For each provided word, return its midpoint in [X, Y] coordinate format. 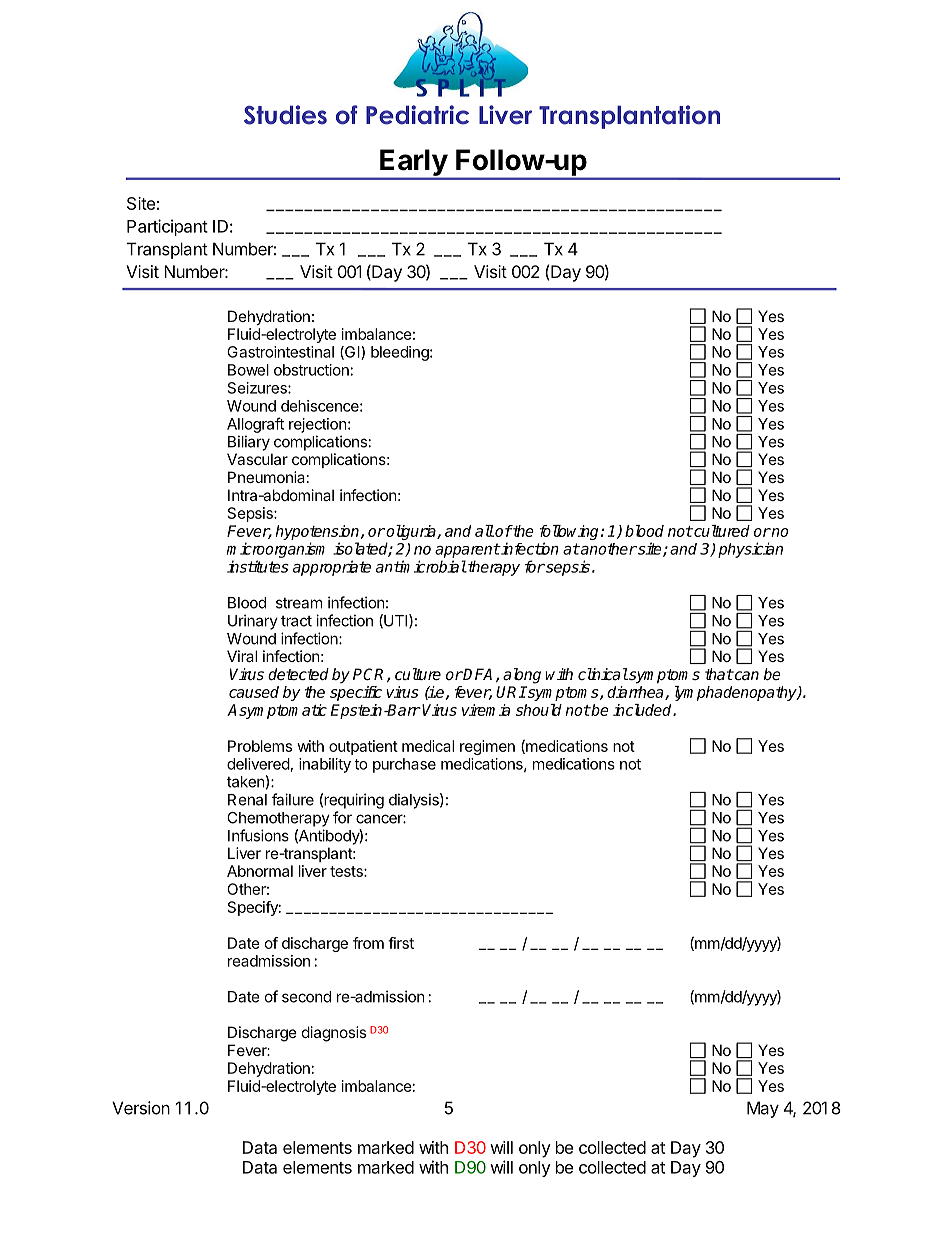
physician [750, 550]
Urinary [253, 622]
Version [141, 1108]
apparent [467, 550]
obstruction [311, 370]
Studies [285, 115]
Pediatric [417, 115]
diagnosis [334, 1034]
